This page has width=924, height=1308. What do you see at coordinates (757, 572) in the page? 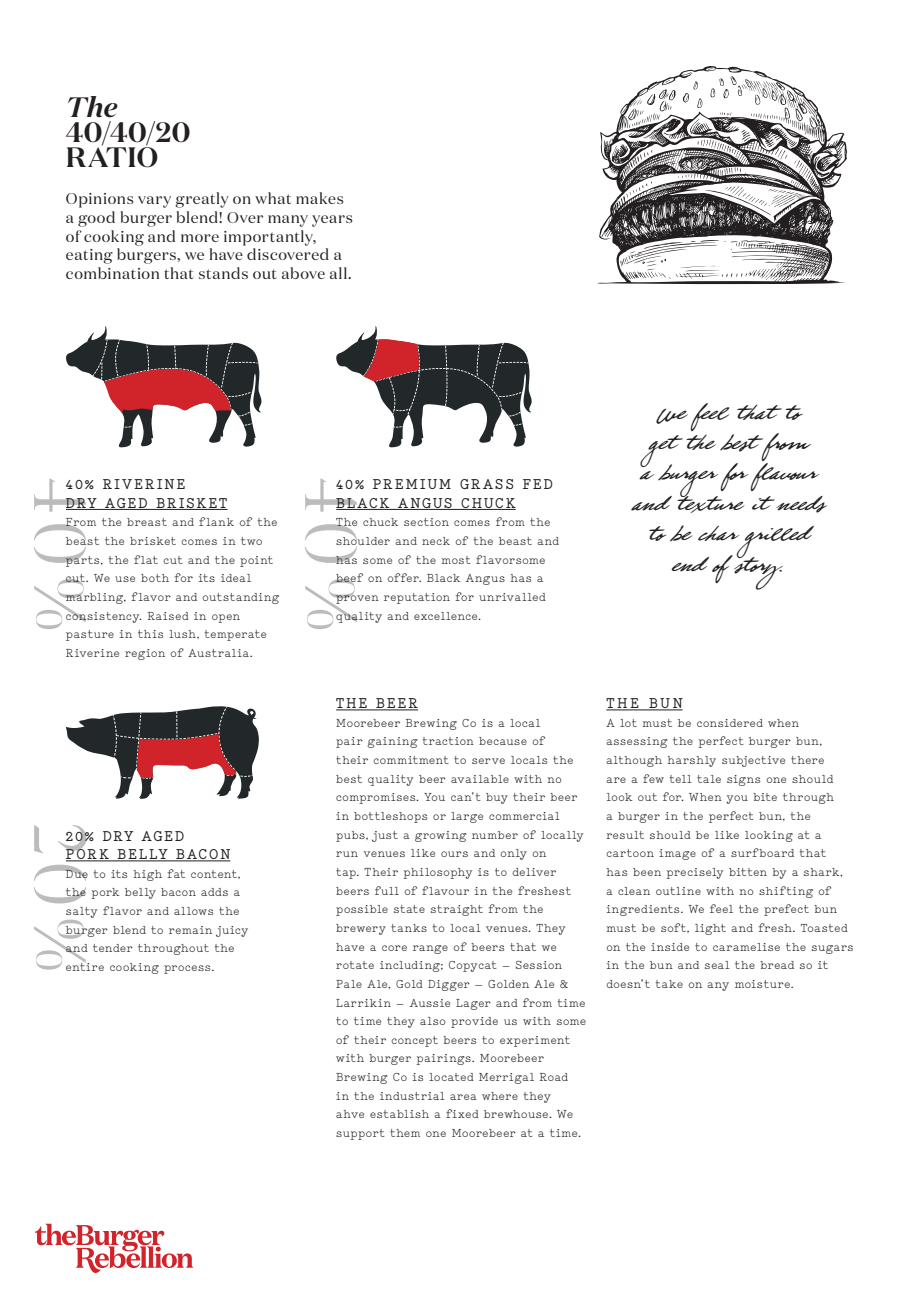
I see `story` at bounding box center [757, 572].
